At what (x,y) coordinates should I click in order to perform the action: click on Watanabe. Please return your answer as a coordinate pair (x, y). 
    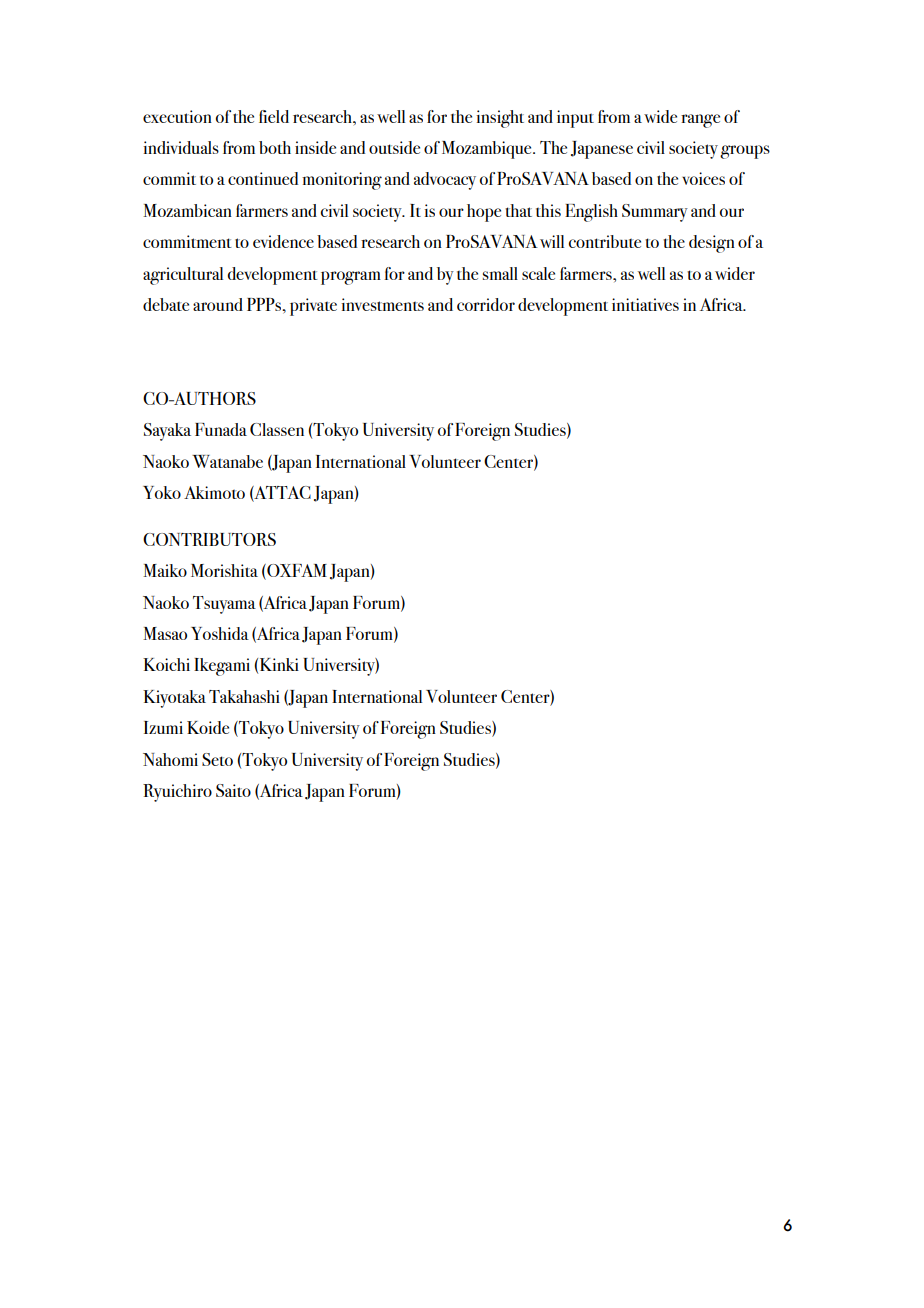
    Looking at the image, I should click on (227, 461).
